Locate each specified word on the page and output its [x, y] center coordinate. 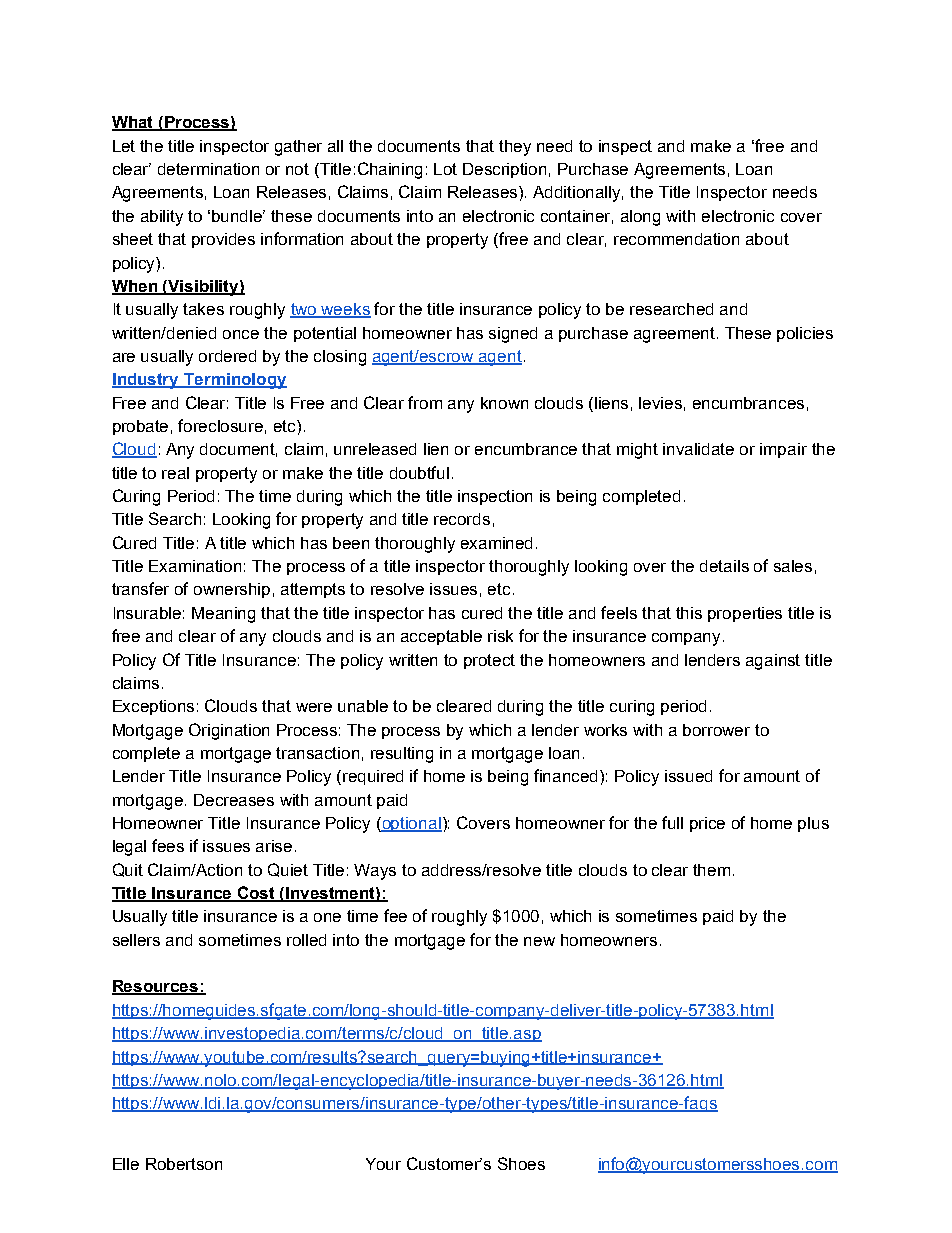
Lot [445, 169]
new [539, 941]
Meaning [223, 615]
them [711, 870]
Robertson [184, 1164]
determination [208, 169]
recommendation [676, 239]
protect [489, 661]
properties [745, 614]
